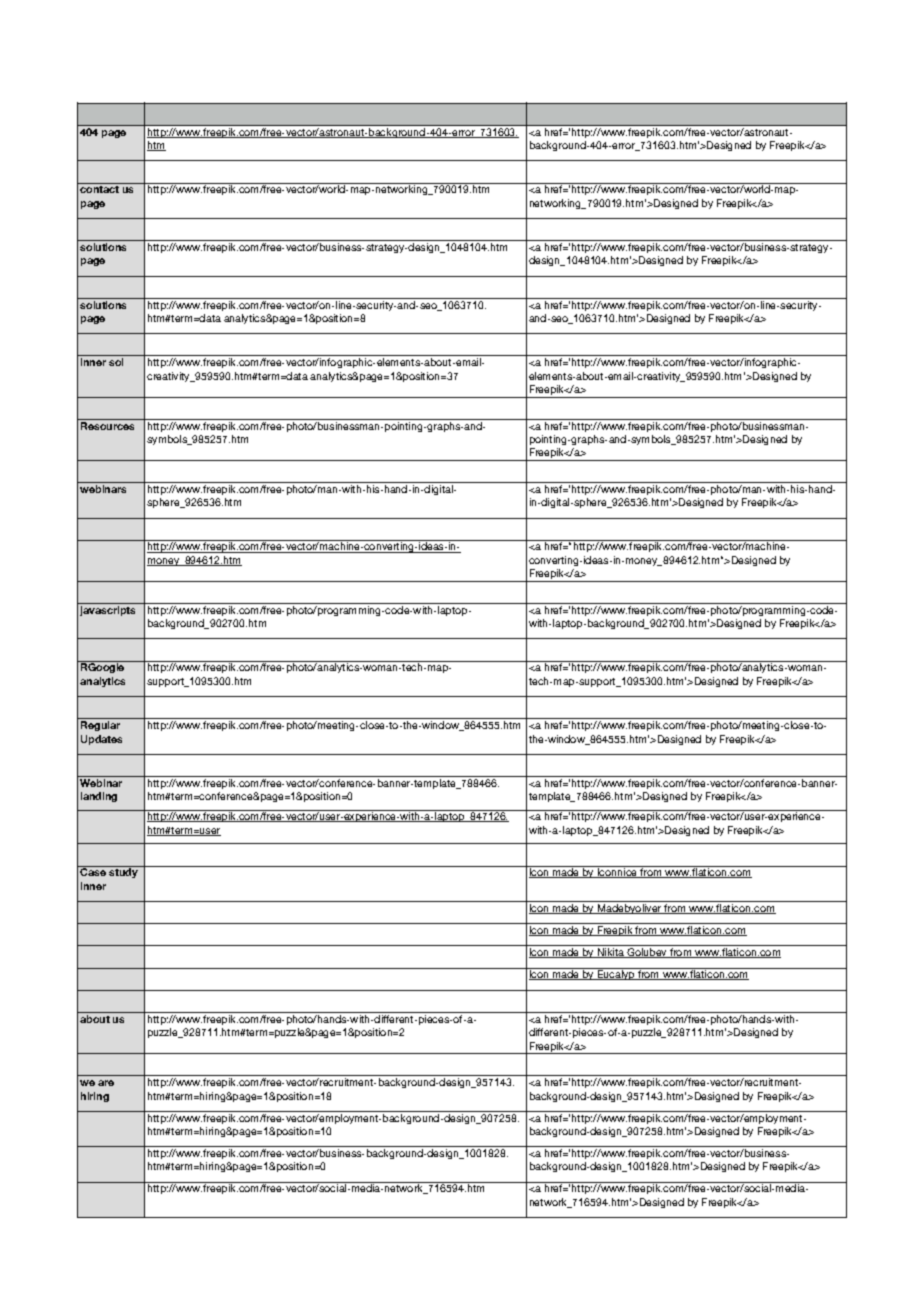  What do you see at coordinates (611, 953) in the image?
I see `Nikita` at bounding box center [611, 953].
